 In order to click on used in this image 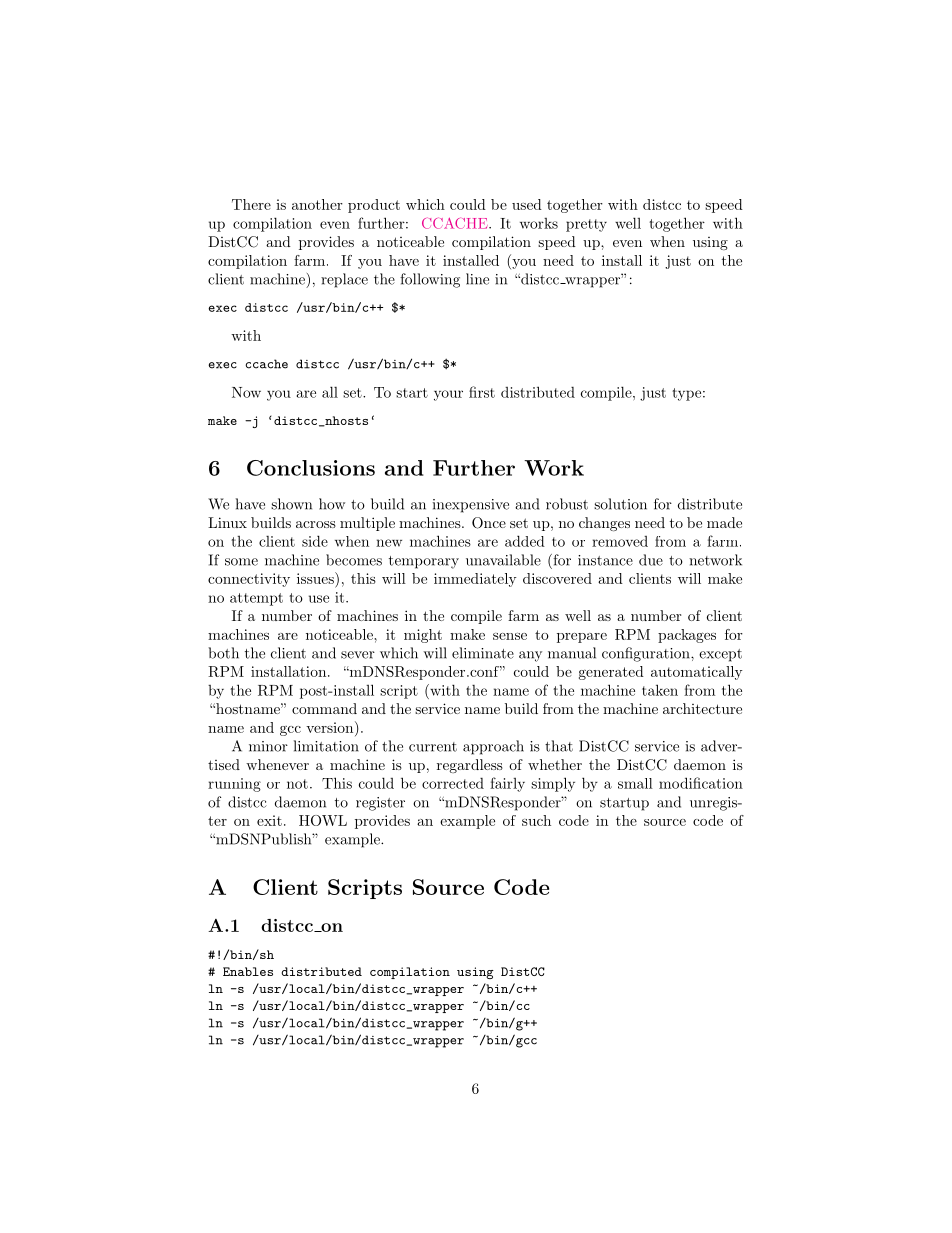, I will do `click(527, 204)`.
